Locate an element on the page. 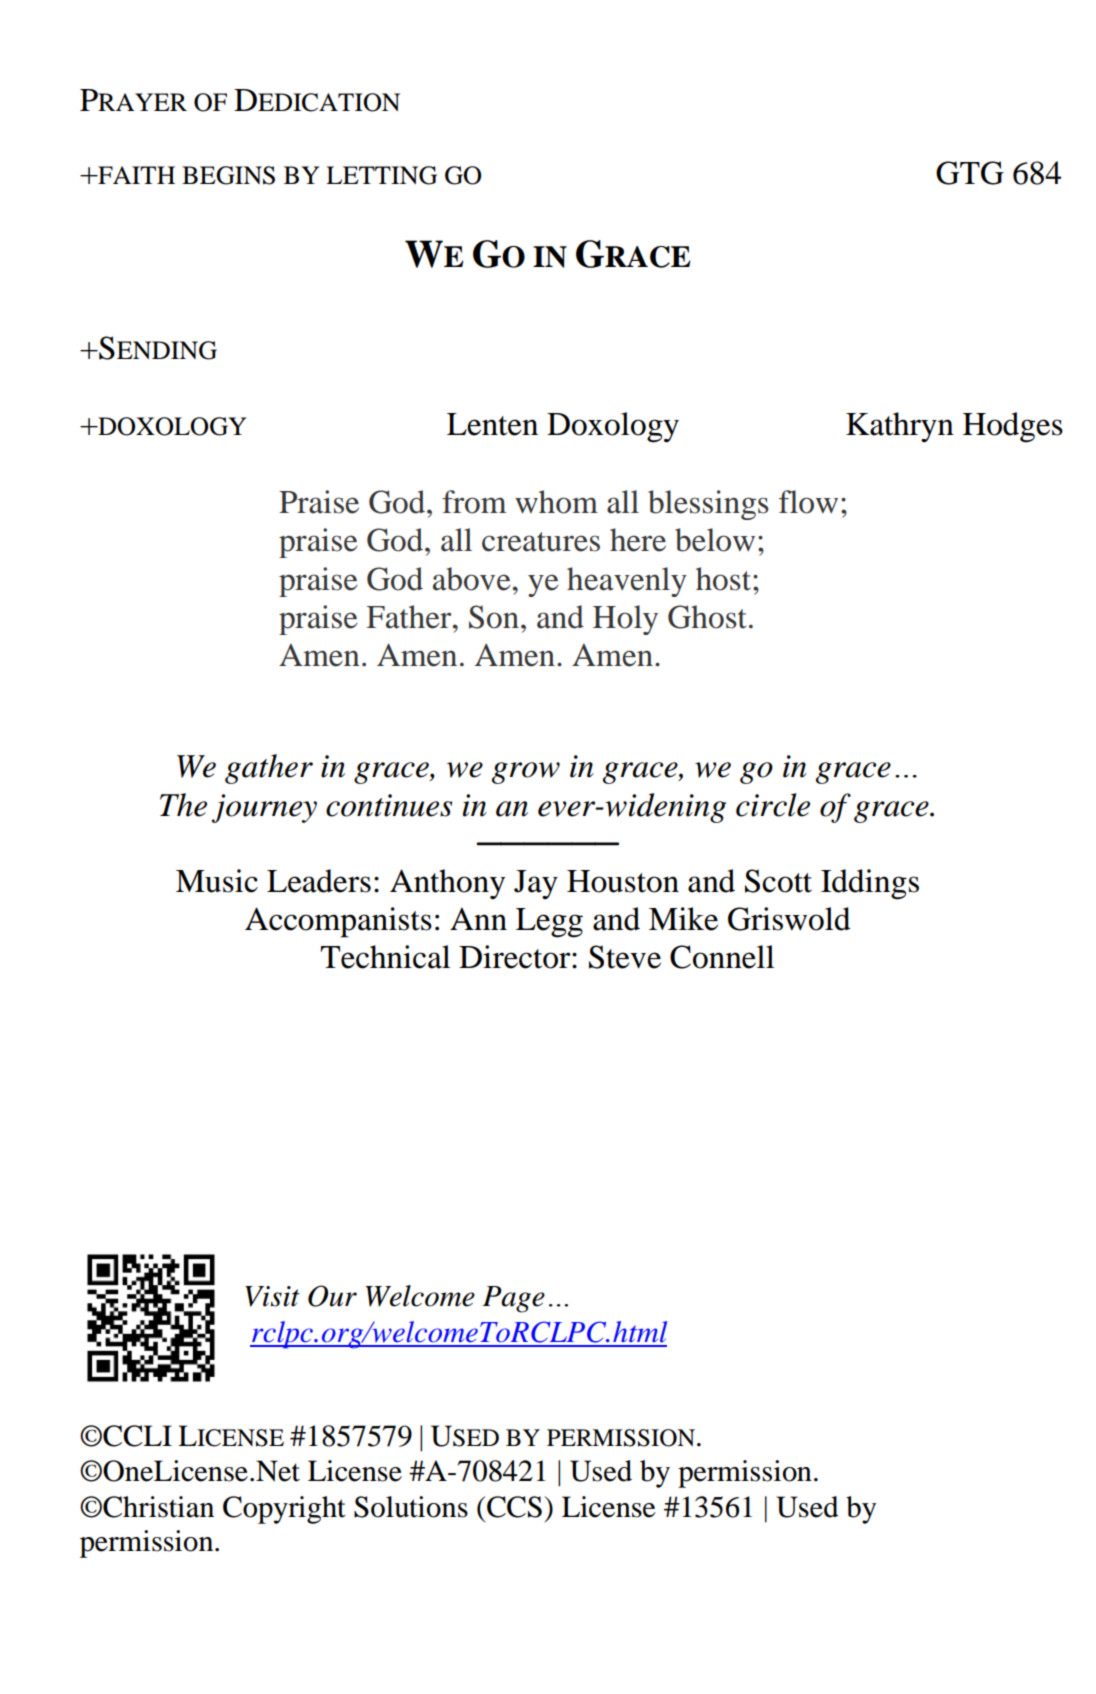 This image has height=1694, width=1096. Houston is located at coordinates (623, 881).
